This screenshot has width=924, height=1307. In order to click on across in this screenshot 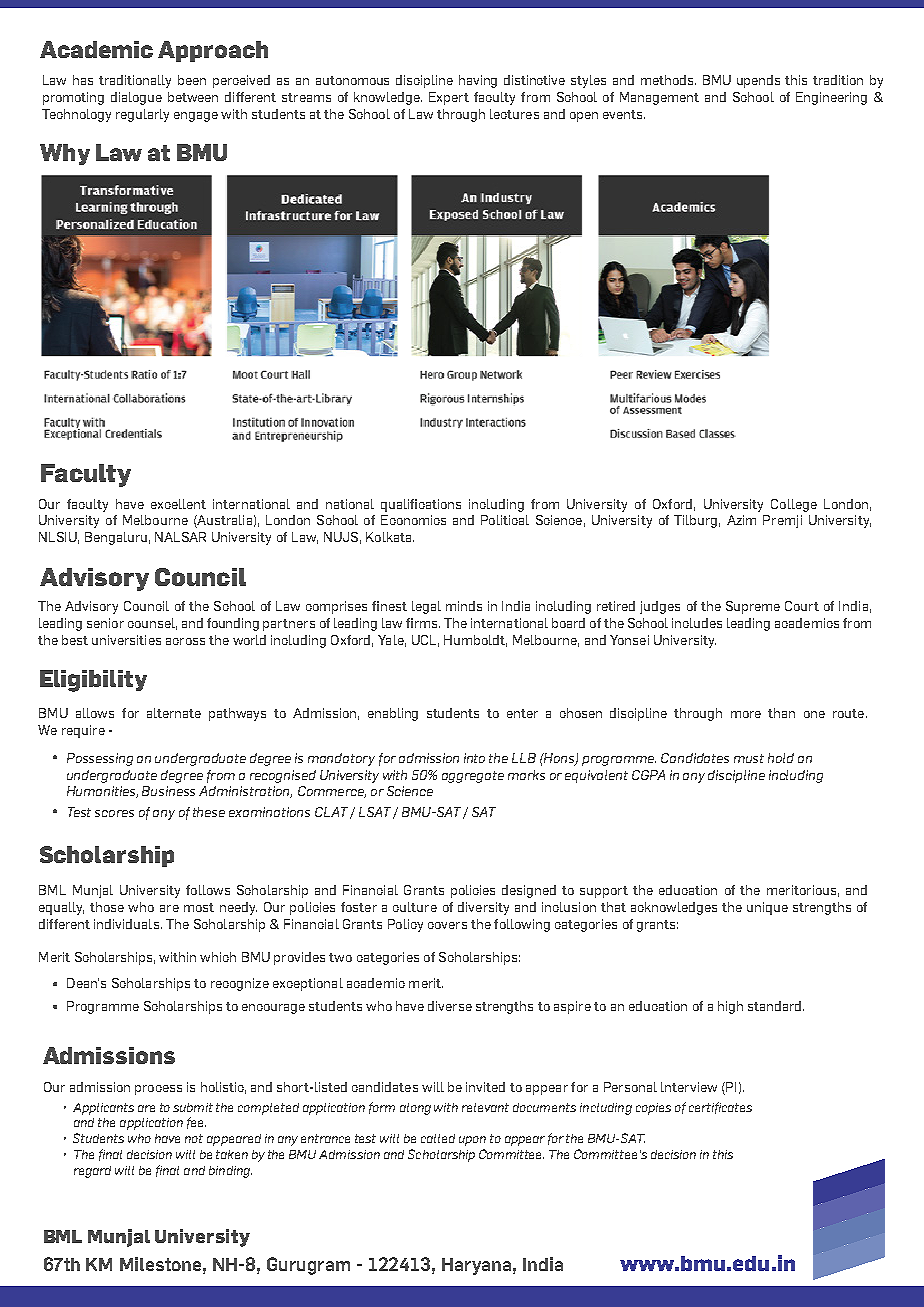, I will do `click(185, 641)`.
